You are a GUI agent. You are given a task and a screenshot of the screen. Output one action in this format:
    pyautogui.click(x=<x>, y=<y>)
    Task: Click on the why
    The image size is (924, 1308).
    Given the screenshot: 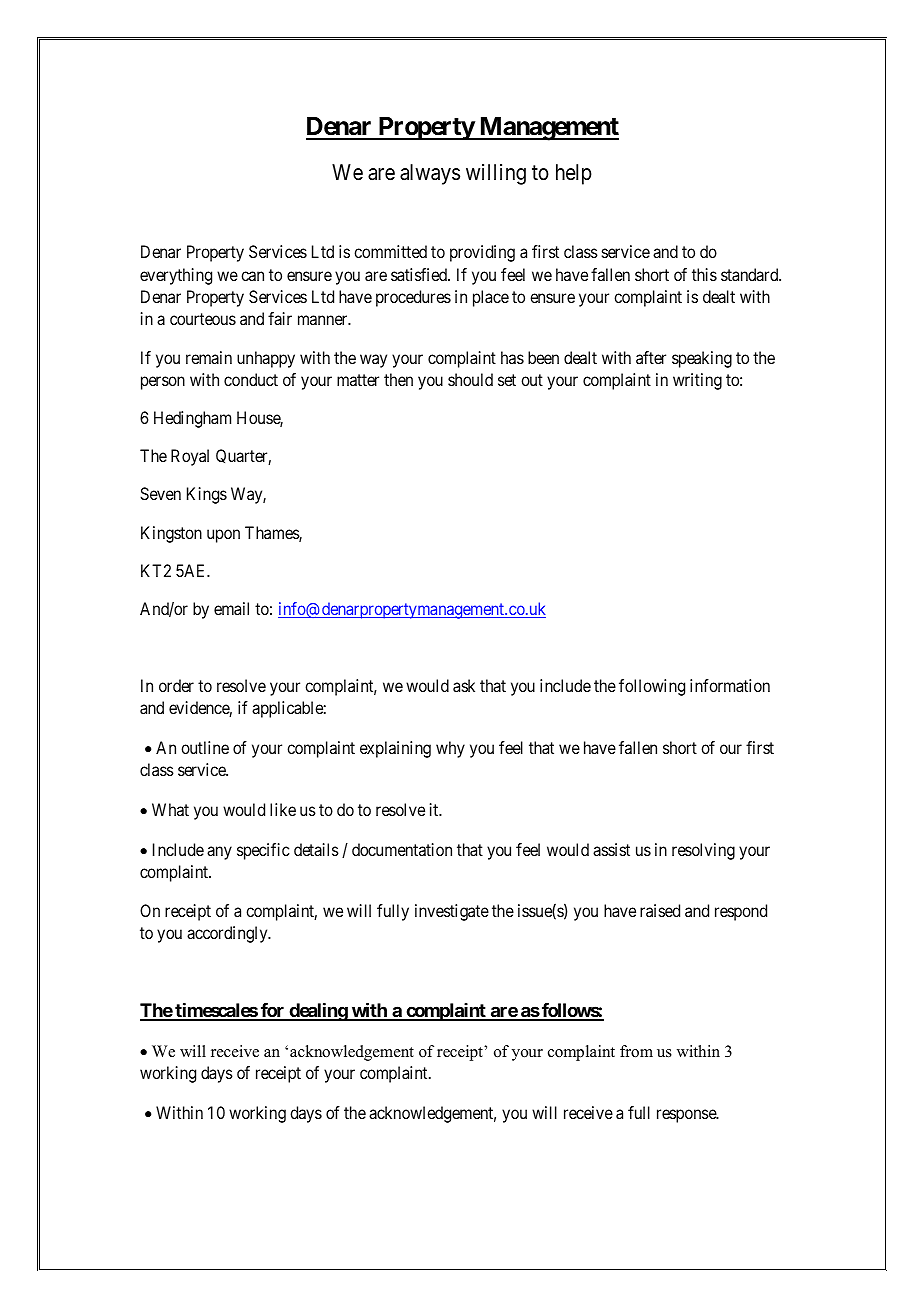 What is the action you would take?
    pyautogui.click(x=450, y=749)
